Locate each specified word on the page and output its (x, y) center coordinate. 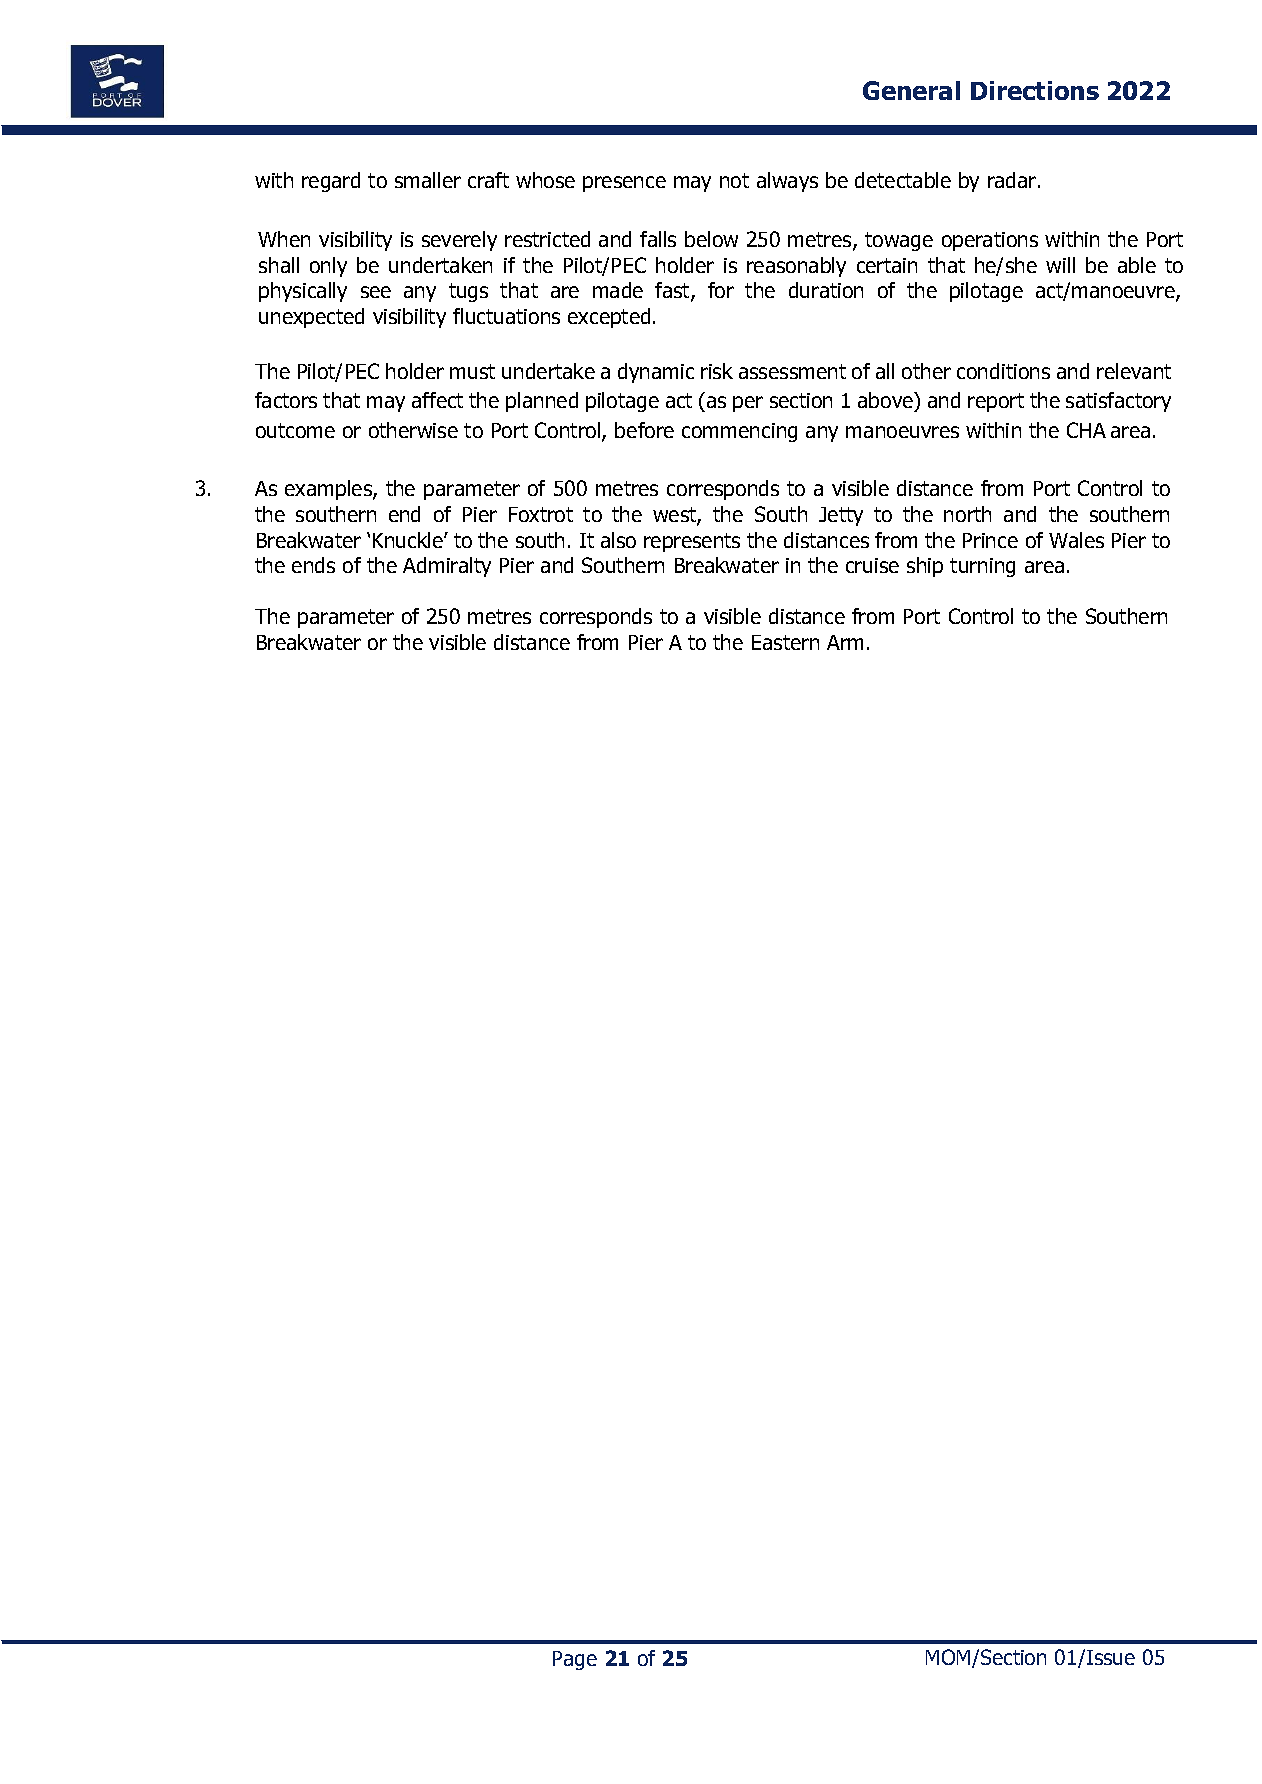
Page (575, 1660)
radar (1013, 180)
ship (925, 567)
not (734, 180)
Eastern (785, 642)
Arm (845, 642)
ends (313, 565)
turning (982, 567)
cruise (872, 565)
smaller (428, 180)
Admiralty (447, 567)
